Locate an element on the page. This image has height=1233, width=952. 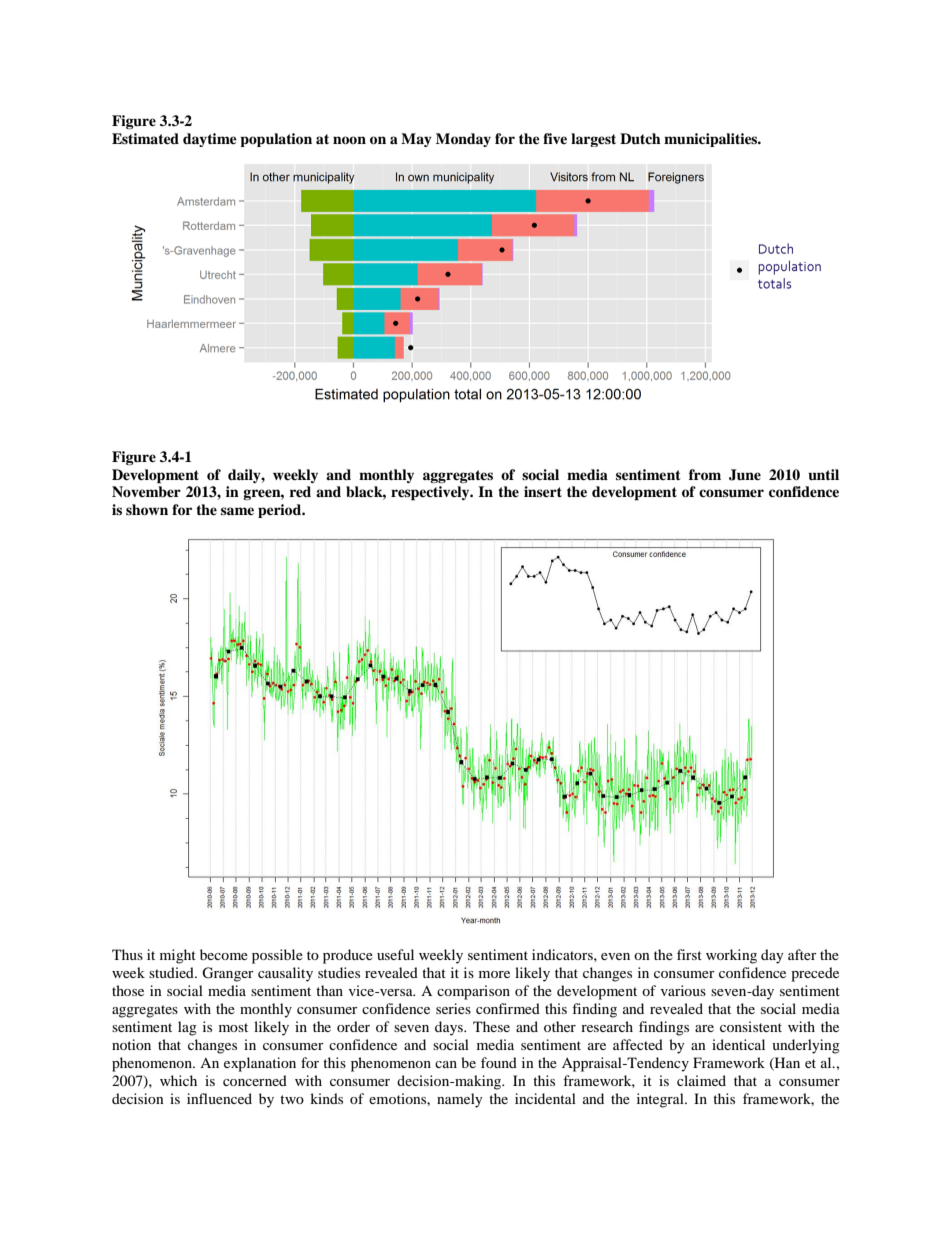
Monday is located at coordinates (463, 140).
